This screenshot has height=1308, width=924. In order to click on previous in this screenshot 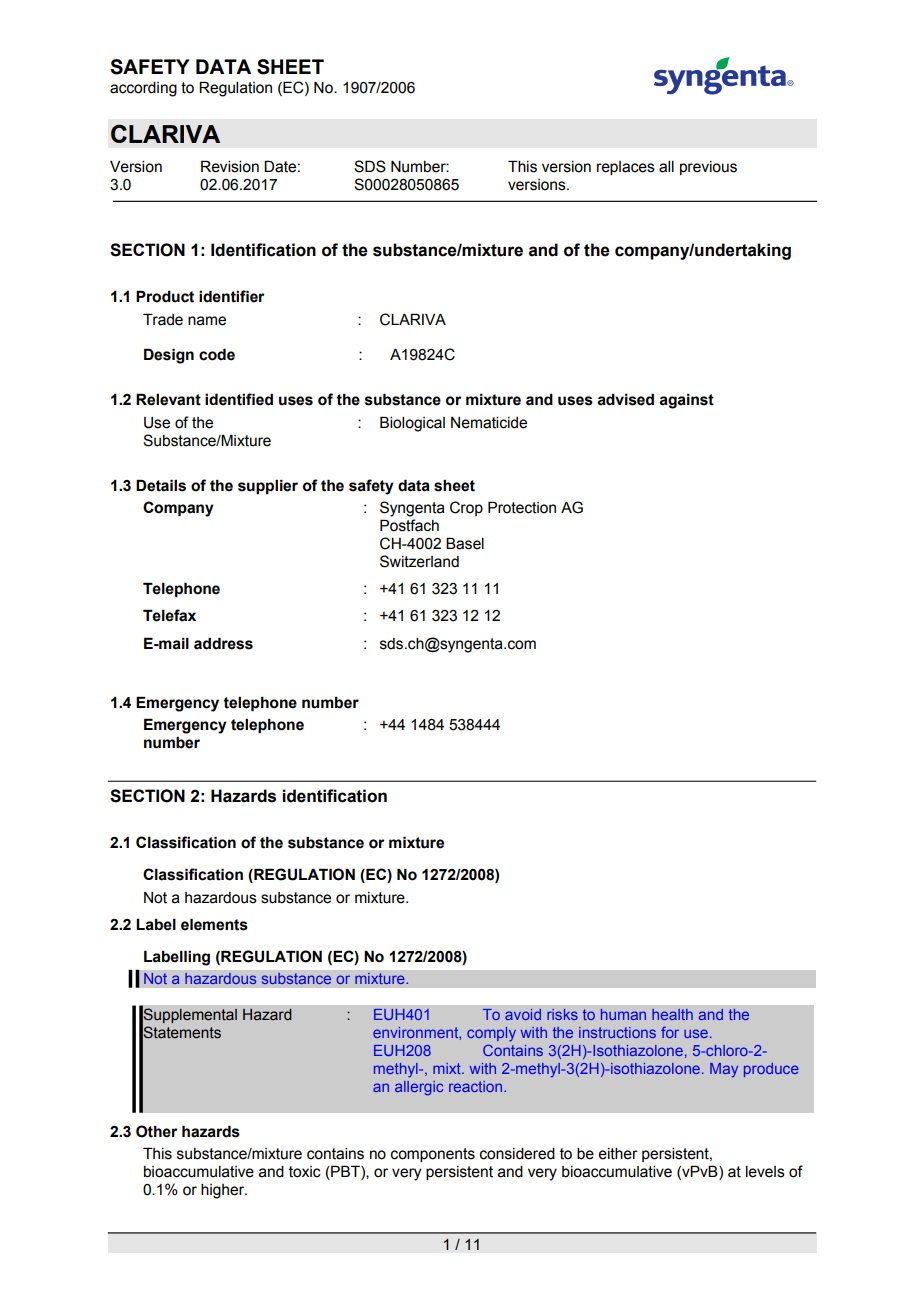, I will do `click(708, 168)`.
